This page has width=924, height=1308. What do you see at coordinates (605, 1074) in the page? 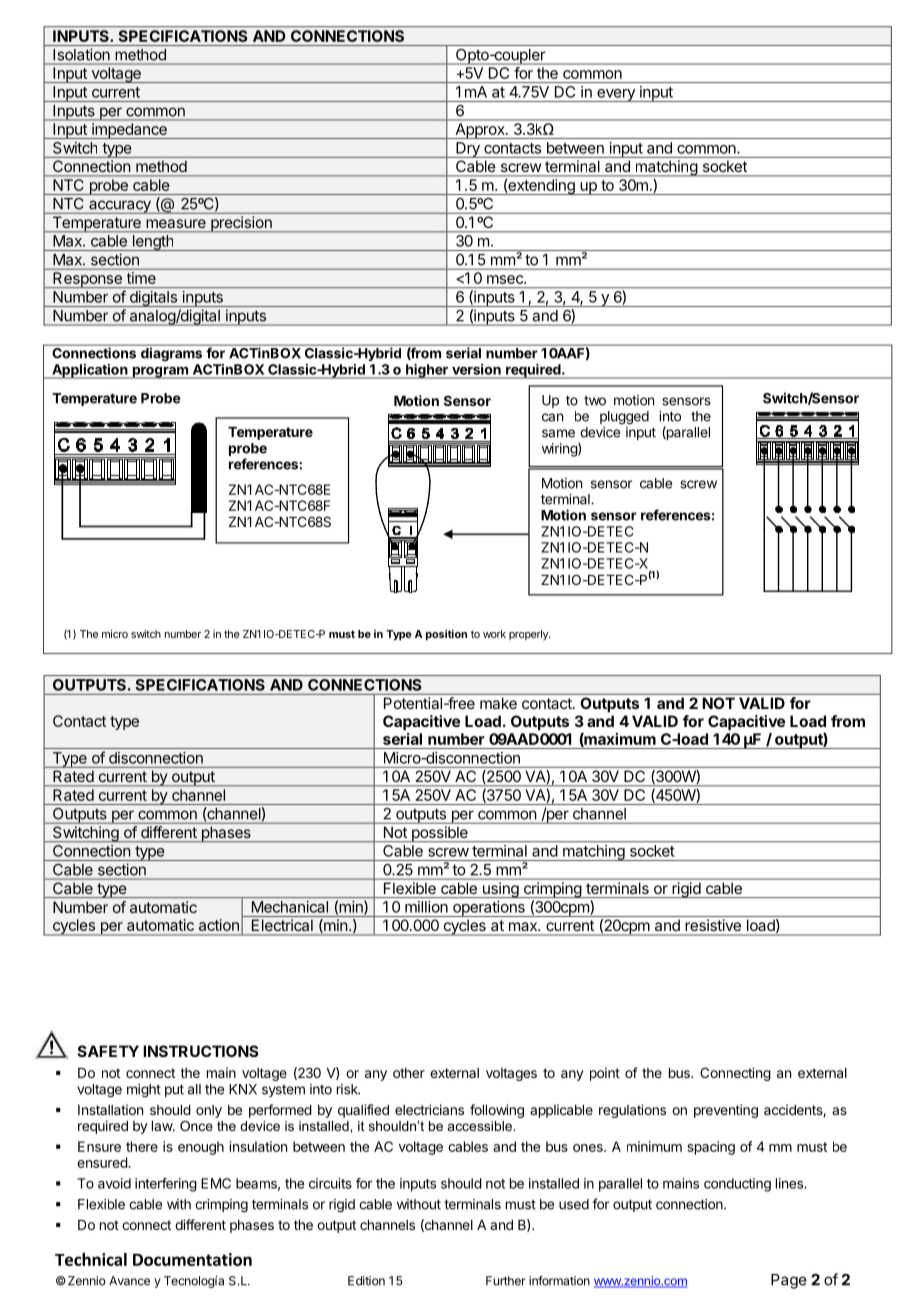
I see `point` at bounding box center [605, 1074].
